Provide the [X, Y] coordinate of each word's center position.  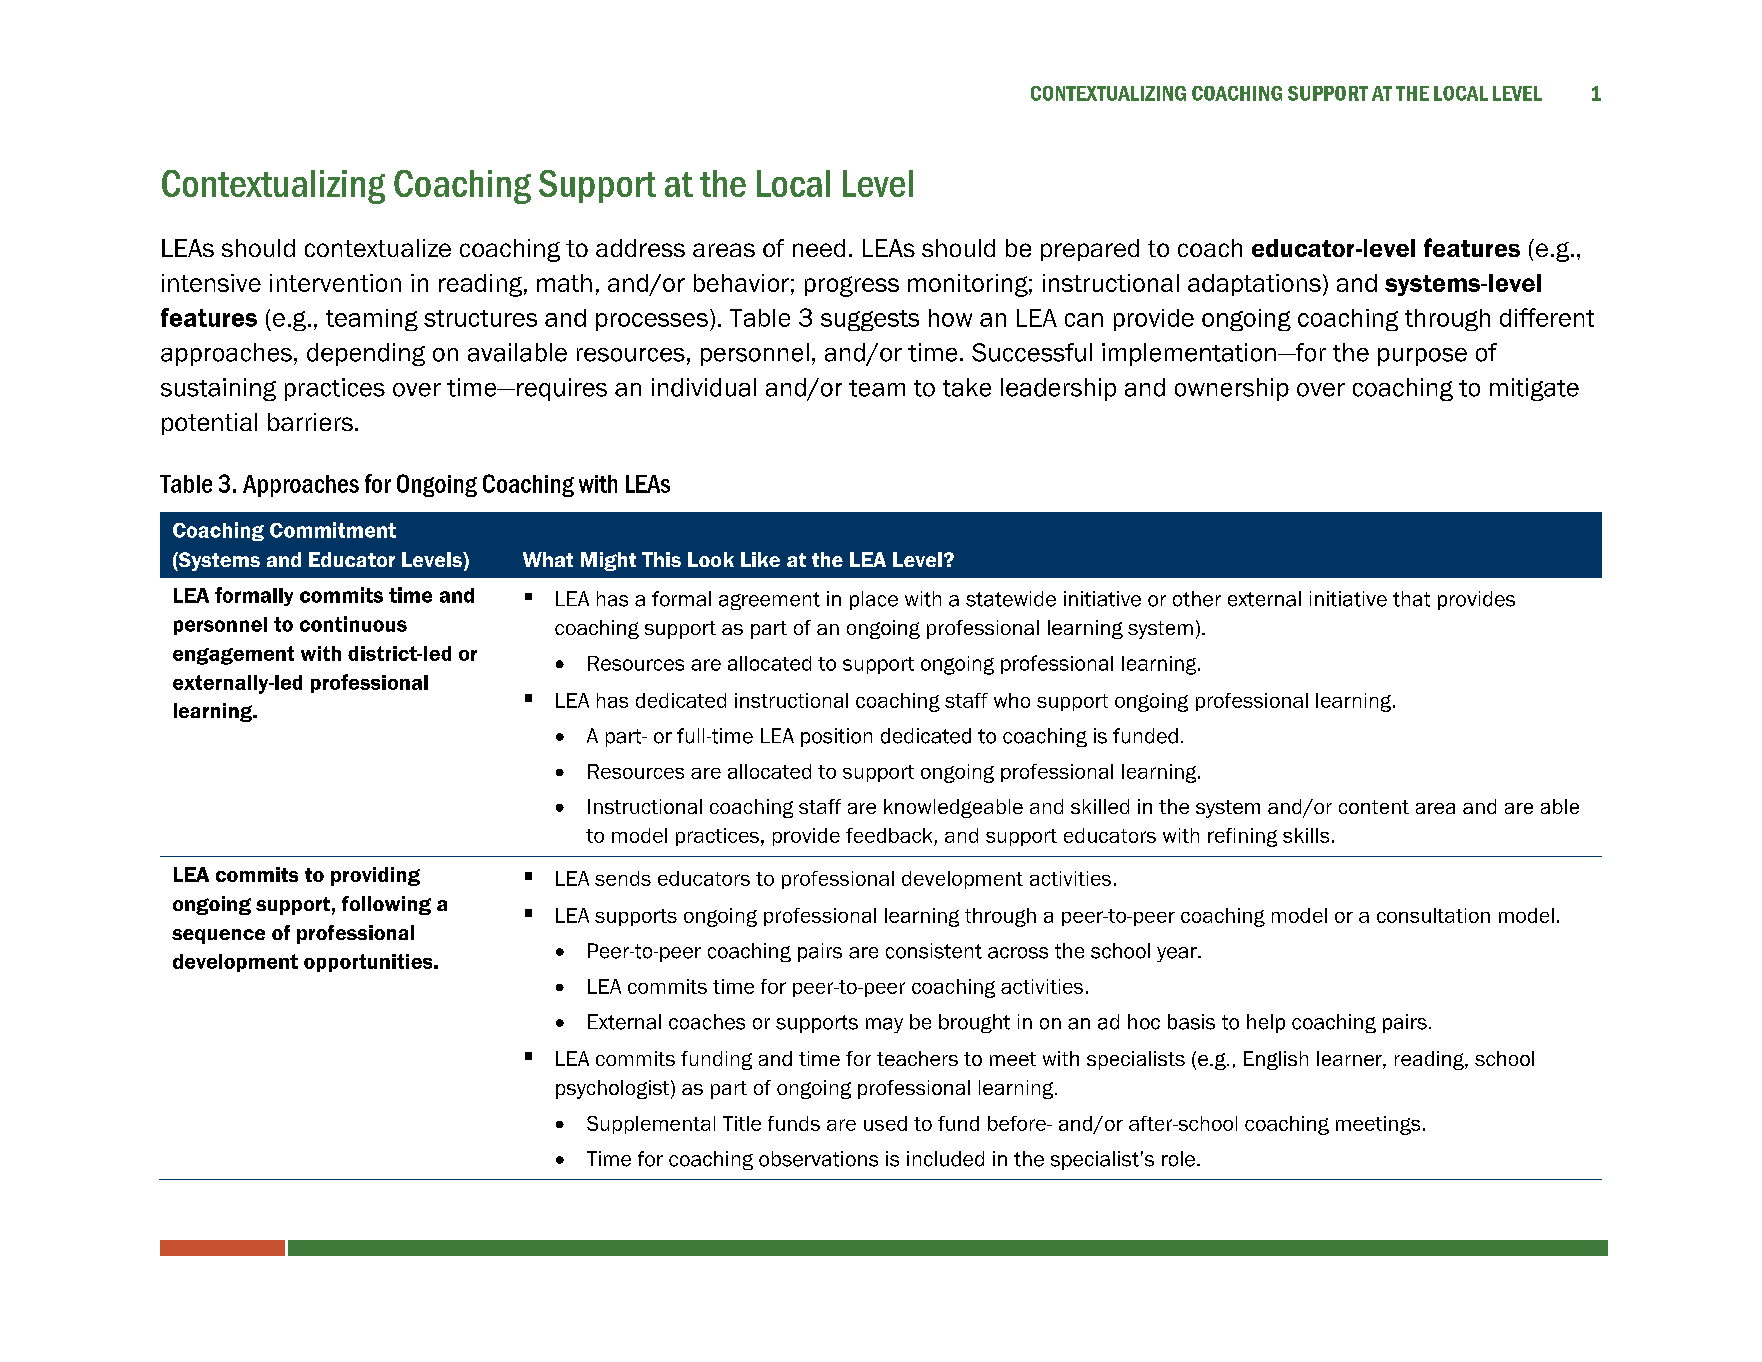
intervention [335, 283]
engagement [233, 655]
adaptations [1254, 285]
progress [852, 286]
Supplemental [651, 1125]
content [1374, 807]
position [836, 737]
